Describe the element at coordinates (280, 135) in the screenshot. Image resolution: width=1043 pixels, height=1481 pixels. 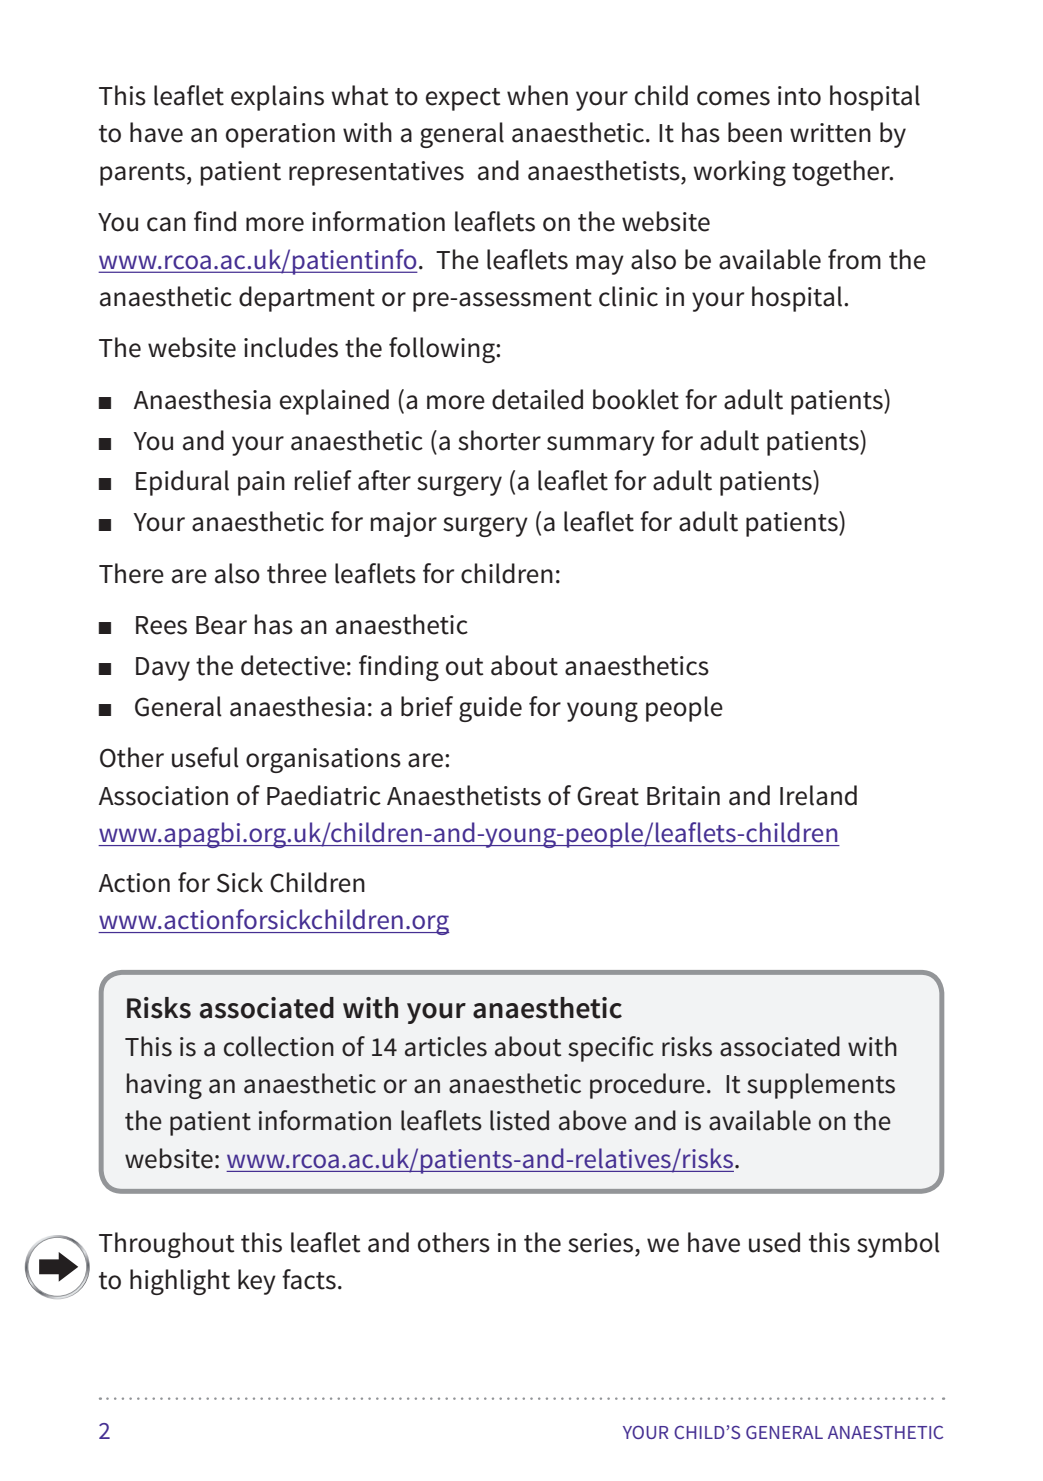
I see `operation` at that location.
